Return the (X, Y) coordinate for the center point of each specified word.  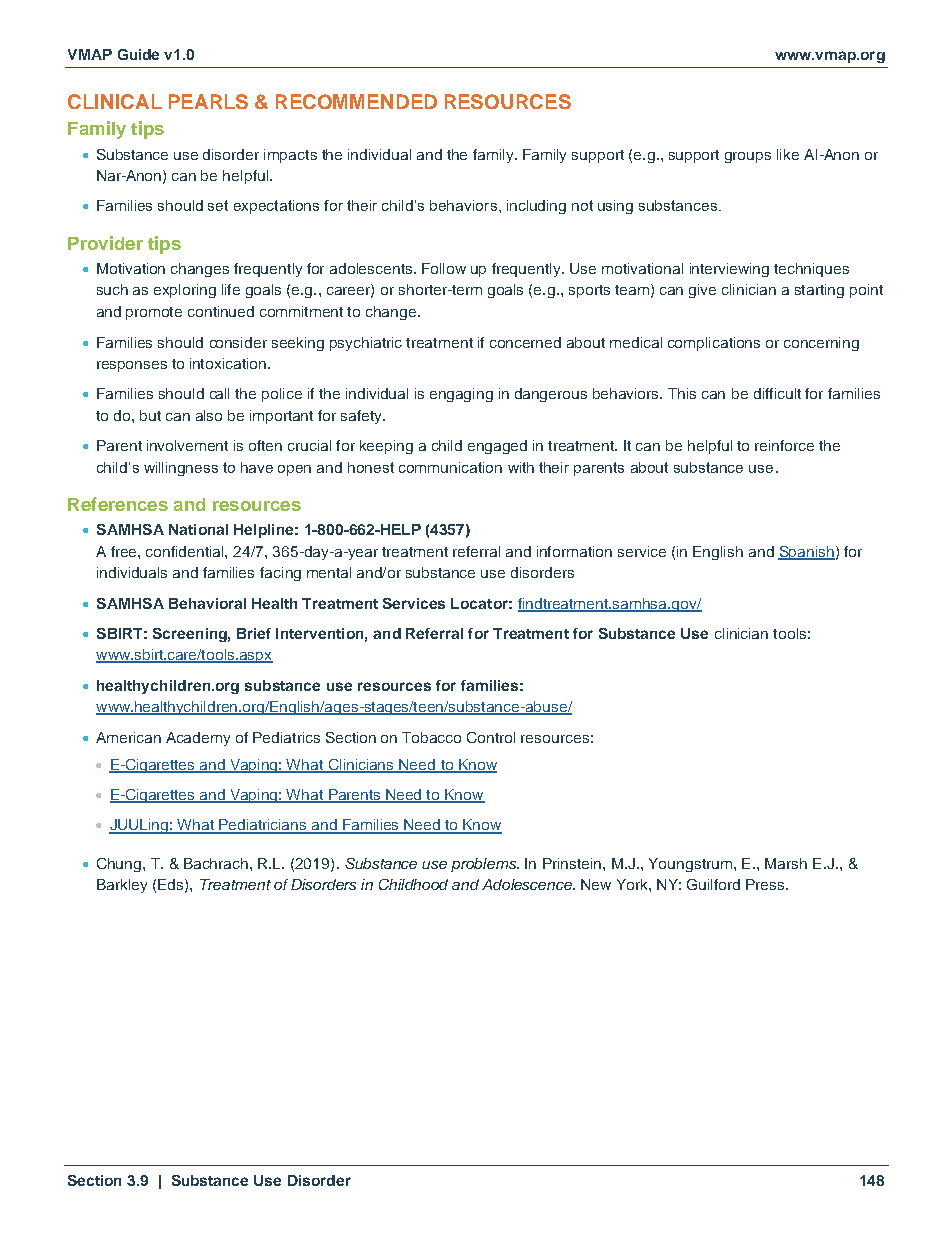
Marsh (786, 863)
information (574, 551)
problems (485, 865)
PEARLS (208, 101)
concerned (525, 342)
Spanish (806, 553)
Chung (120, 865)
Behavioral (207, 603)
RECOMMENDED (356, 101)
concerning (821, 344)
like (788, 154)
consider (238, 342)
